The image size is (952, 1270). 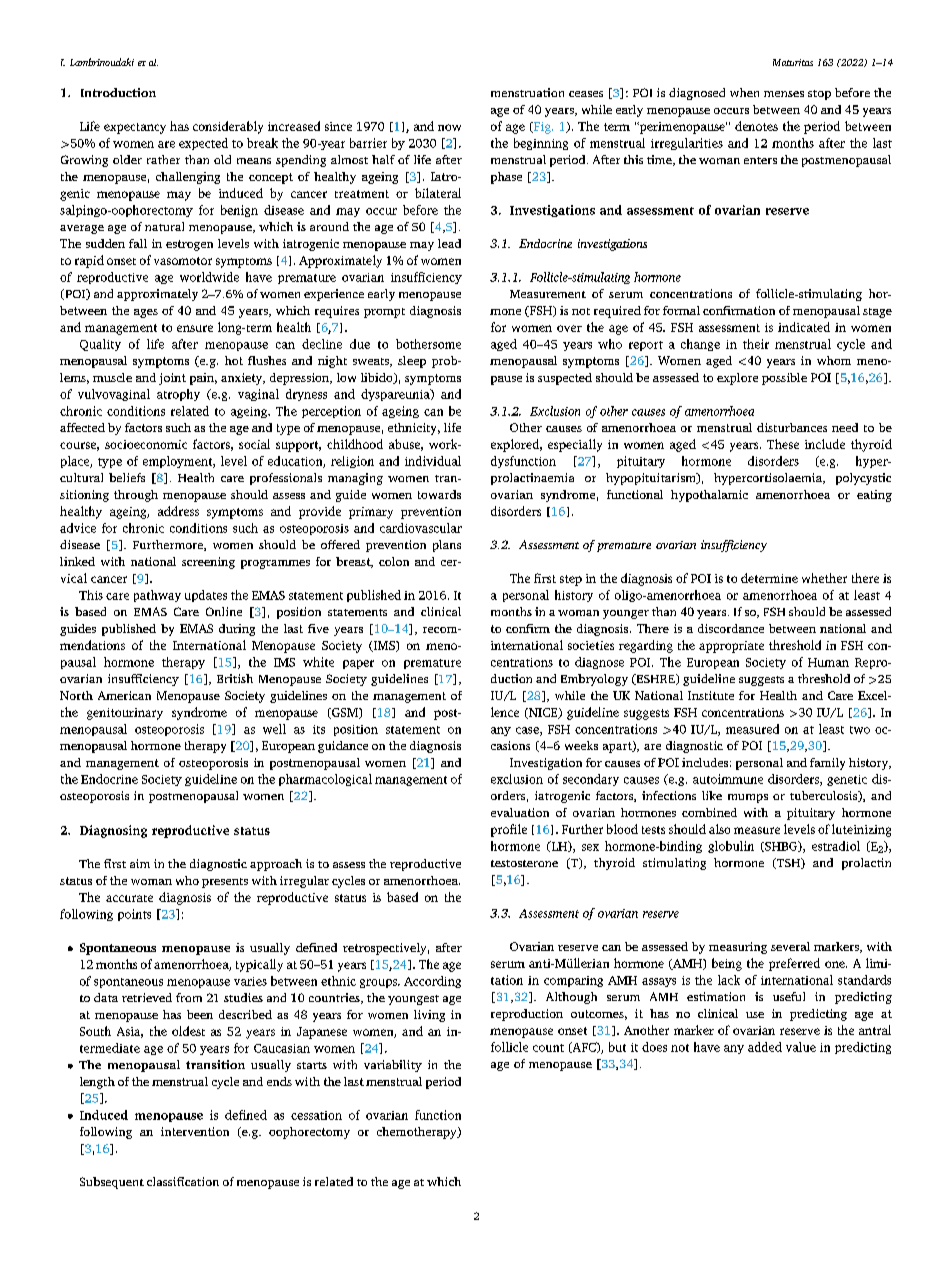 What do you see at coordinates (591, 645) in the page?
I see `societies` at bounding box center [591, 645].
